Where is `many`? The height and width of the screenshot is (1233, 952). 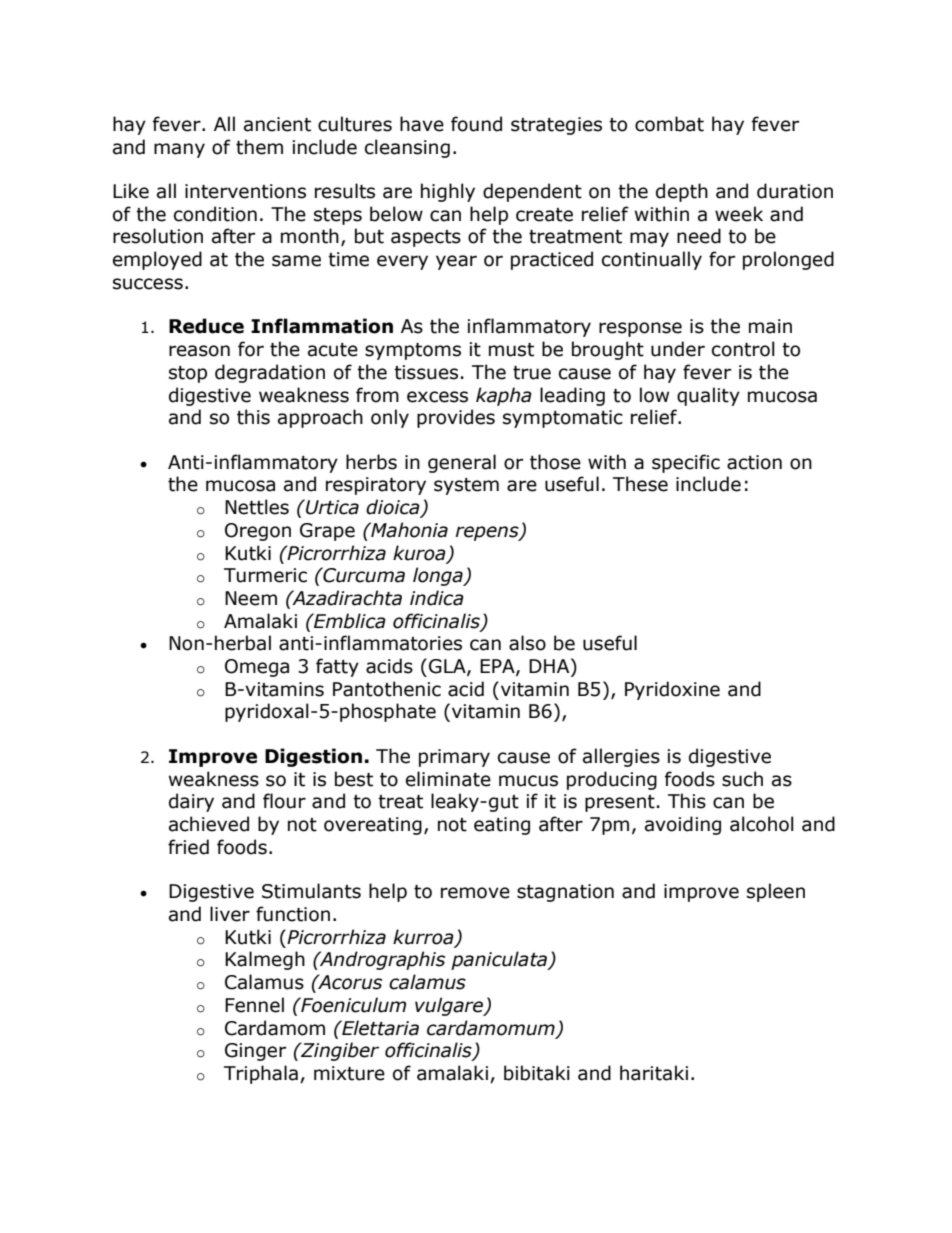
many is located at coordinates (179, 150).
